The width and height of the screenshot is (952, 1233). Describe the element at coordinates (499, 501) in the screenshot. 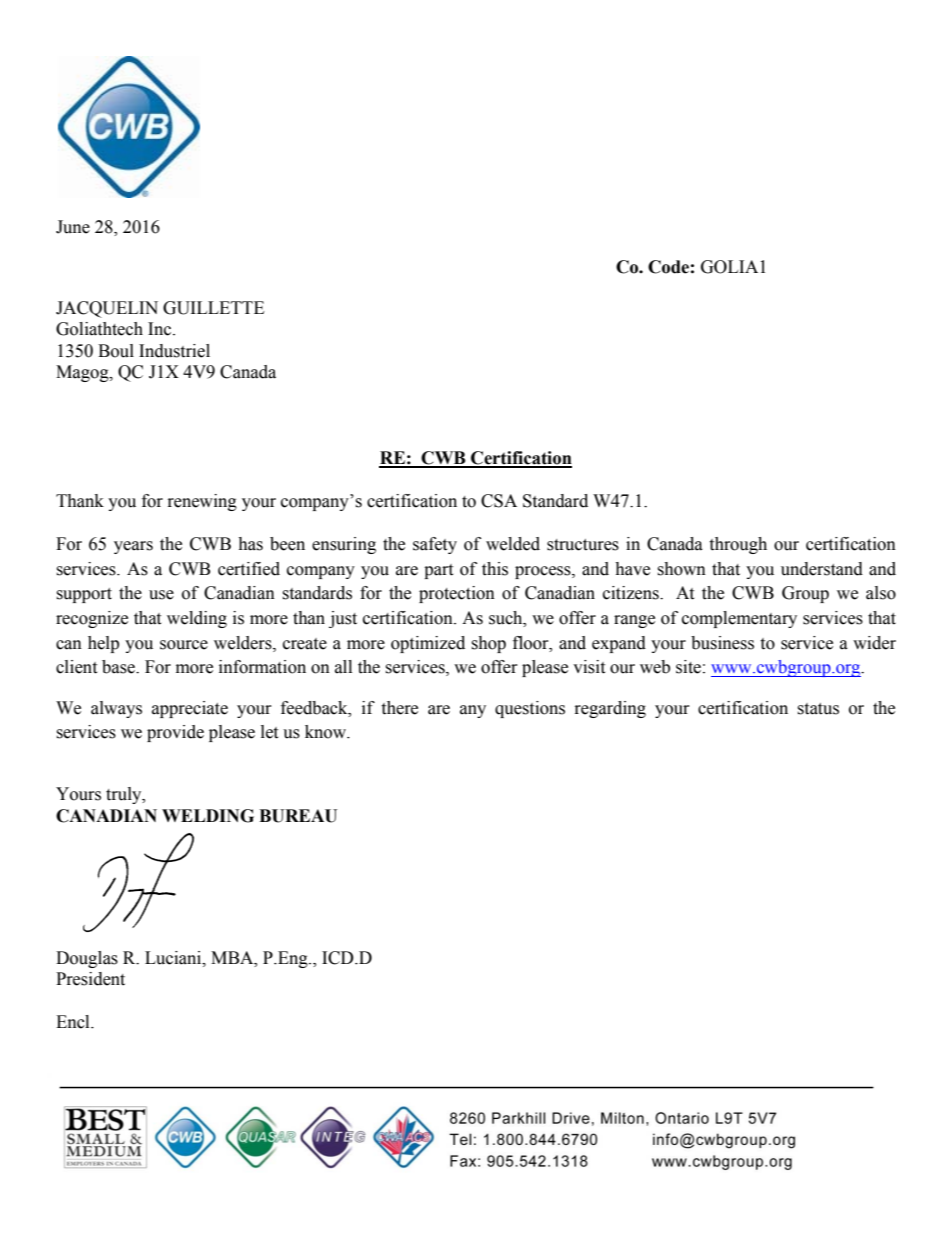

I see `CSA` at that location.
